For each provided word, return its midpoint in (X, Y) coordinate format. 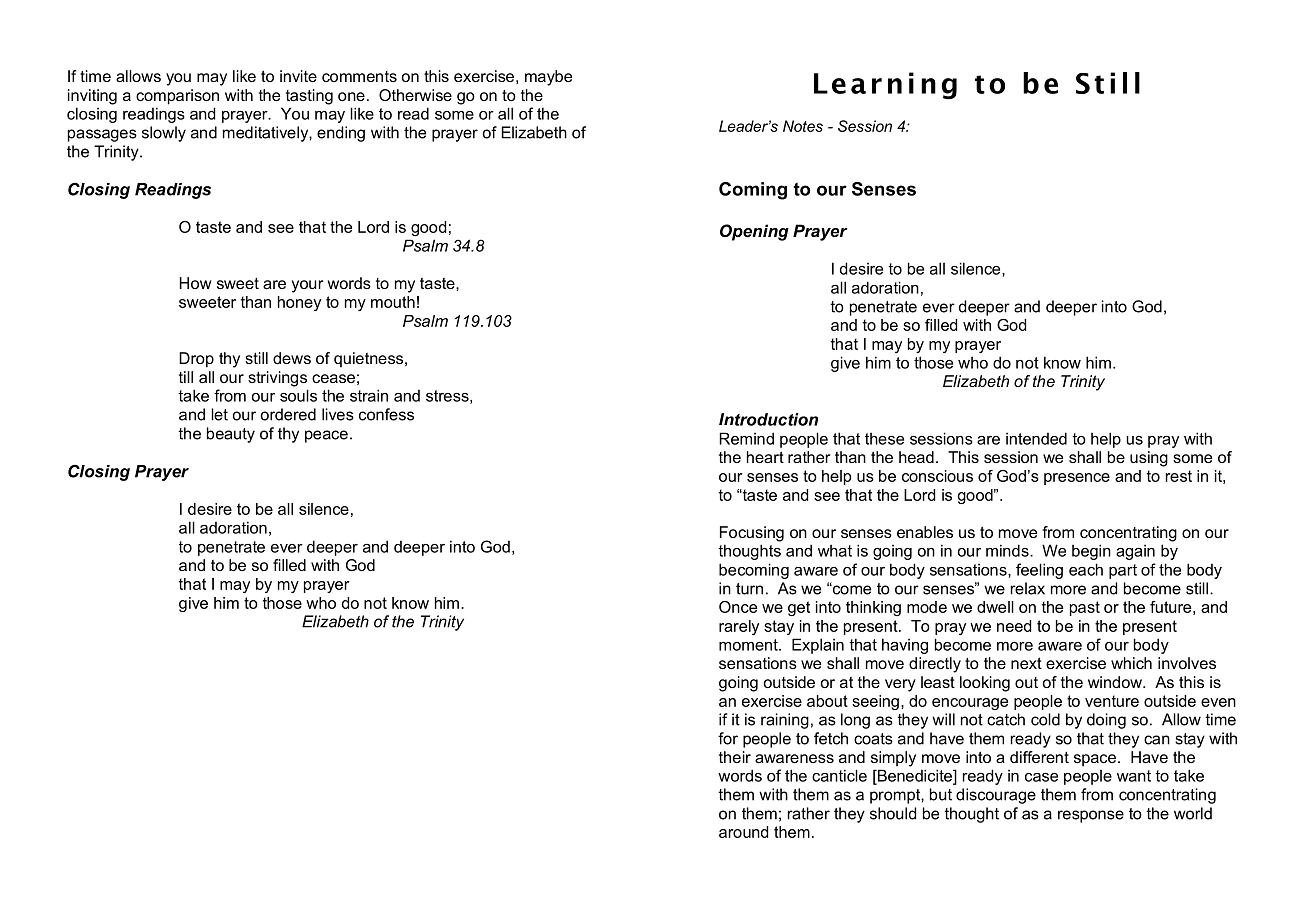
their (735, 757)
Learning (885, 86)
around (743, 832)
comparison (177, 97)
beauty (231, 435)
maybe (548, 78)
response (1091, 816)
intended (1036, 438)
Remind (746, 438)
